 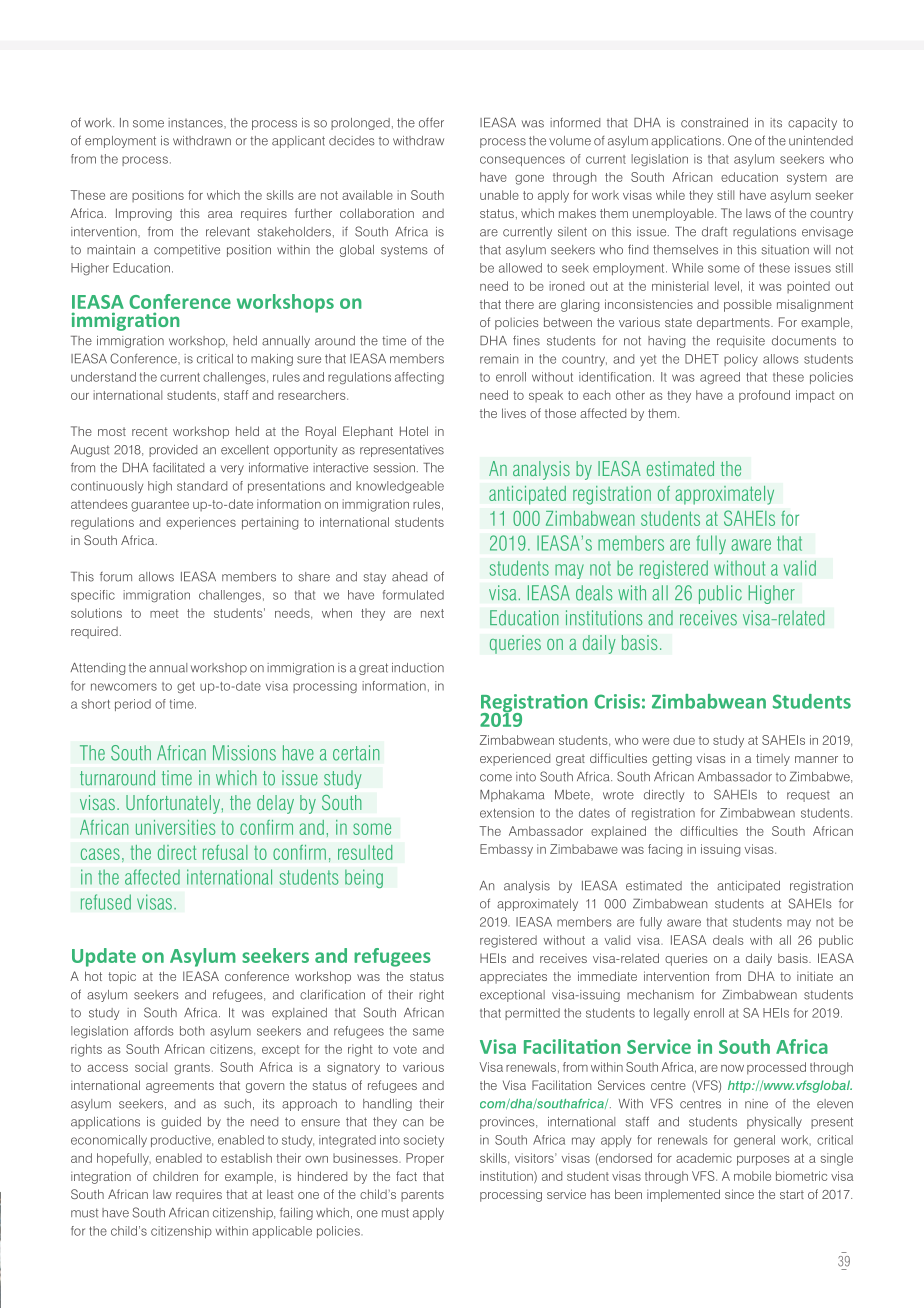 What do you see at coordinates (739, 1194) in the screenshot?
I see `since` at bounding box center [739, 1194].
